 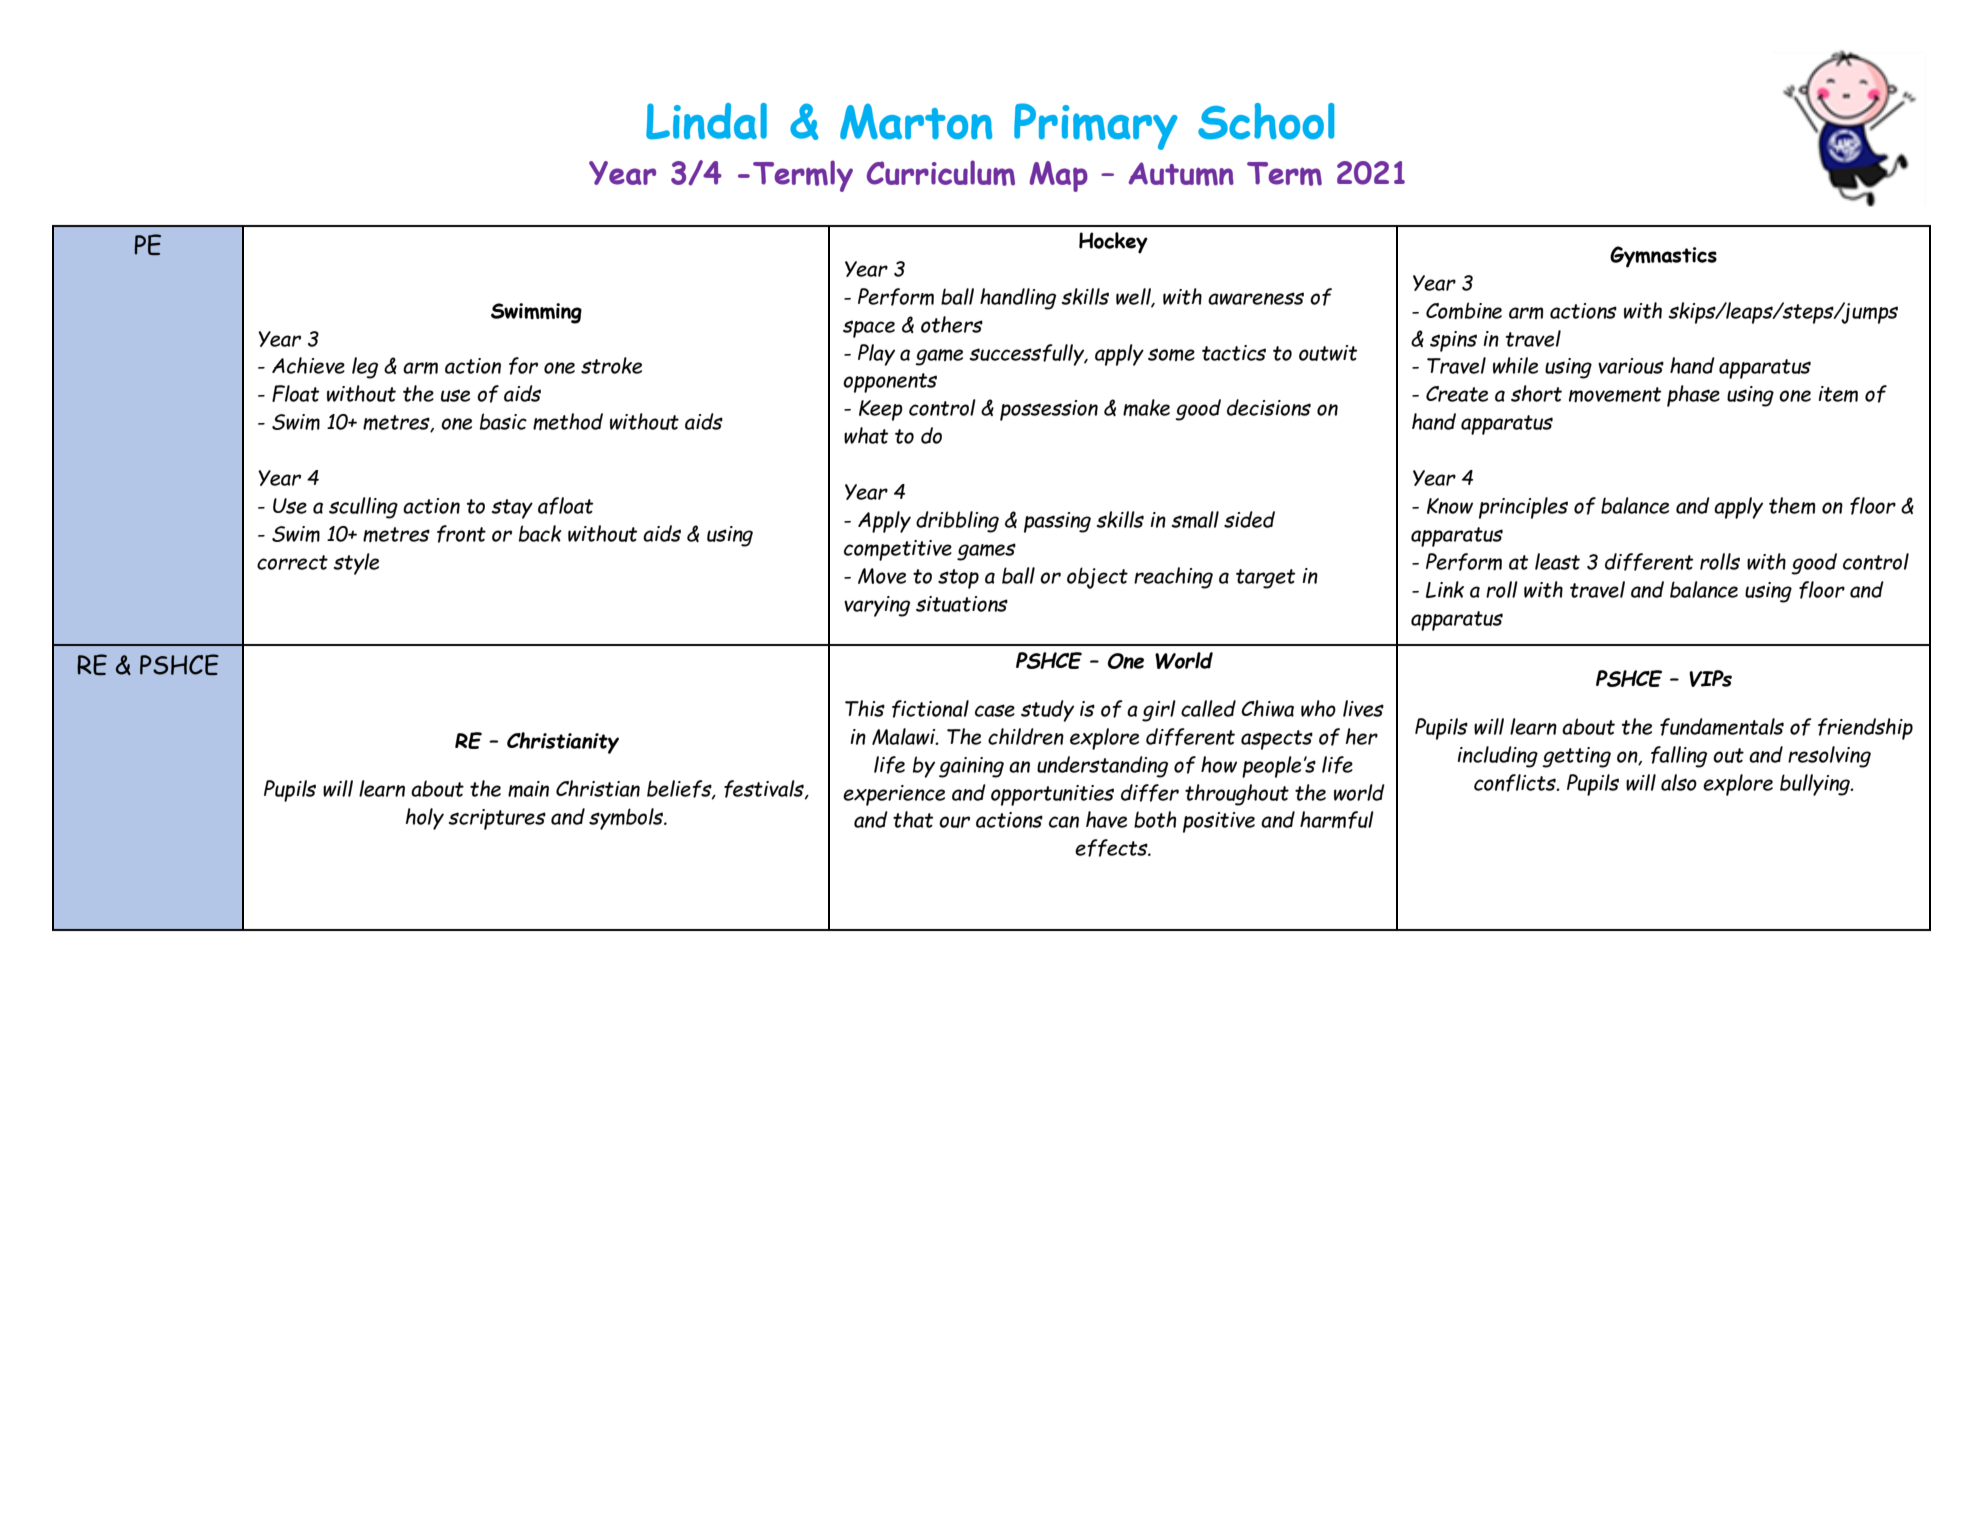 I want to click on Primary, so click(x=1096, y=126).
